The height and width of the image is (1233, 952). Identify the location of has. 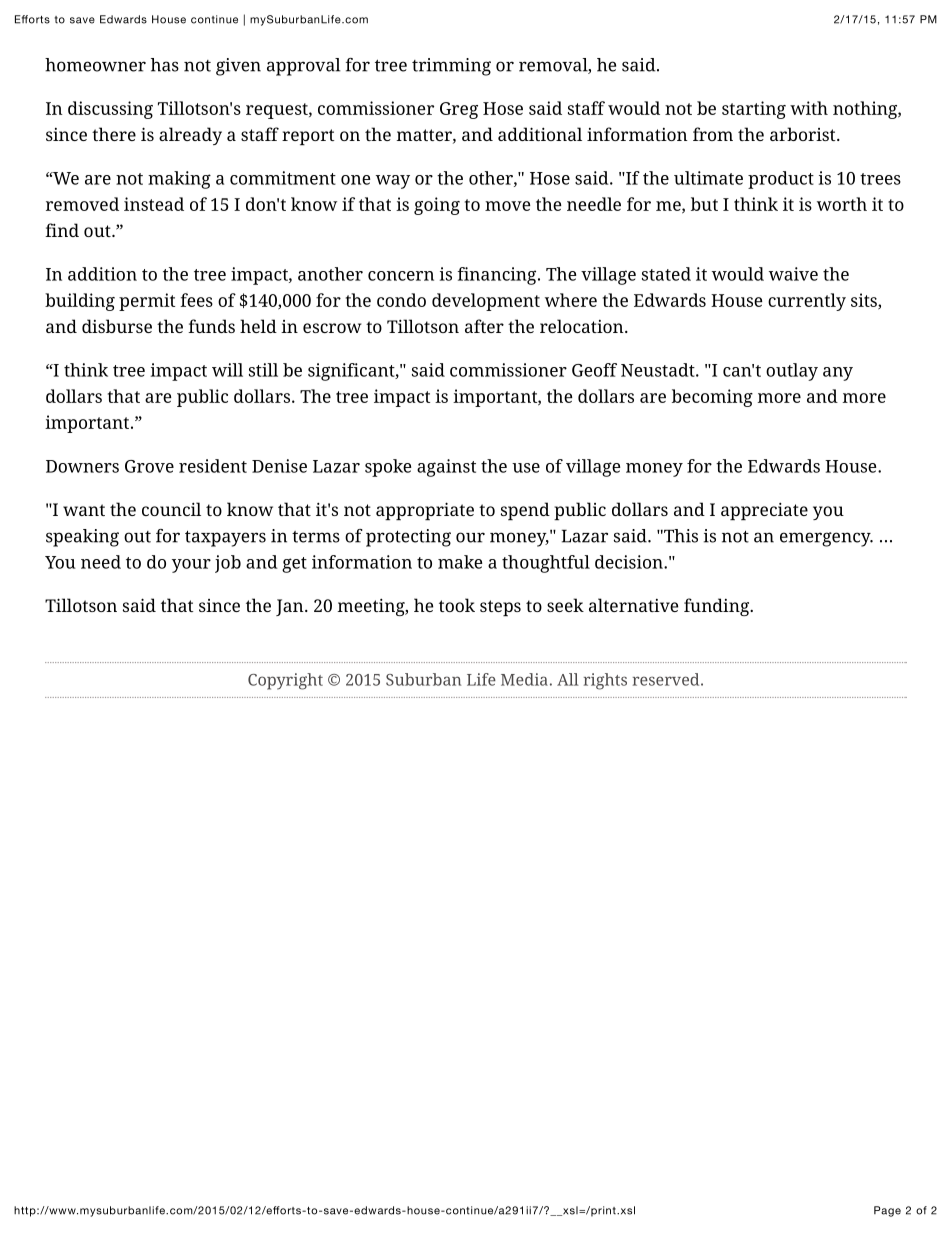
(165, 65).
